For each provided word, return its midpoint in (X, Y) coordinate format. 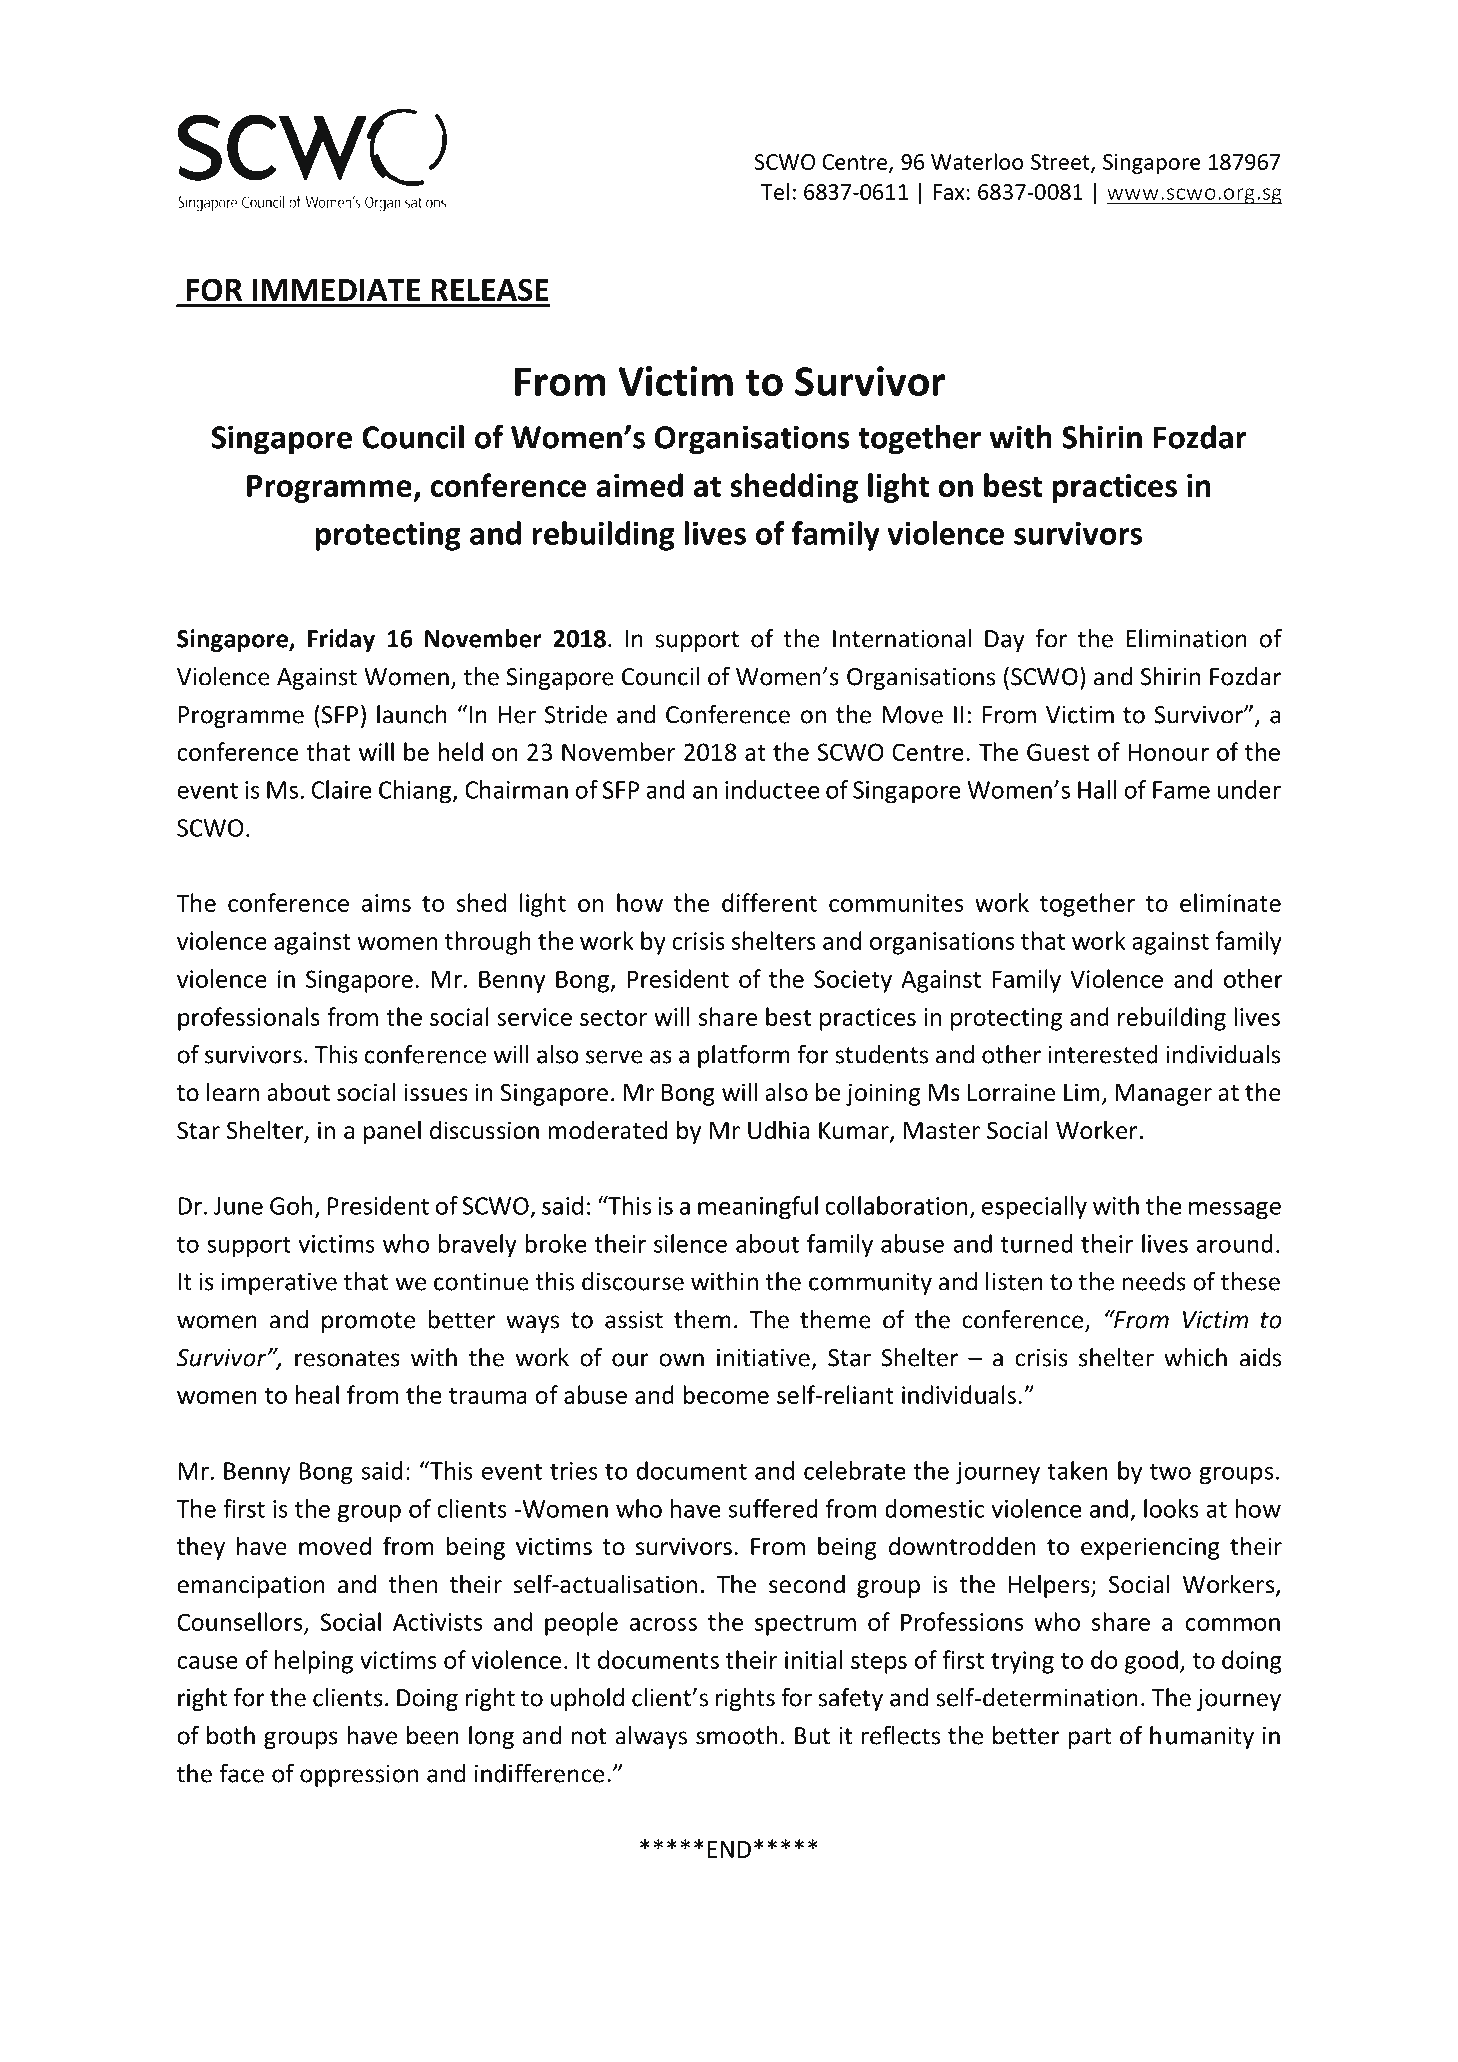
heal (317, 1394)
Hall (1097, 789)
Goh (291, 1205)
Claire (341, 789)
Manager (1163, 1095)
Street (1061, 163)
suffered (773, 1508)
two (1170, 1471)
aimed (639, 485)
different (769, 902)
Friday (341, 640)
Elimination (1187, 638)
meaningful (758, 1208)
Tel (775, 191)
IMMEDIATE (336, 290)
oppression (359, 1776)
